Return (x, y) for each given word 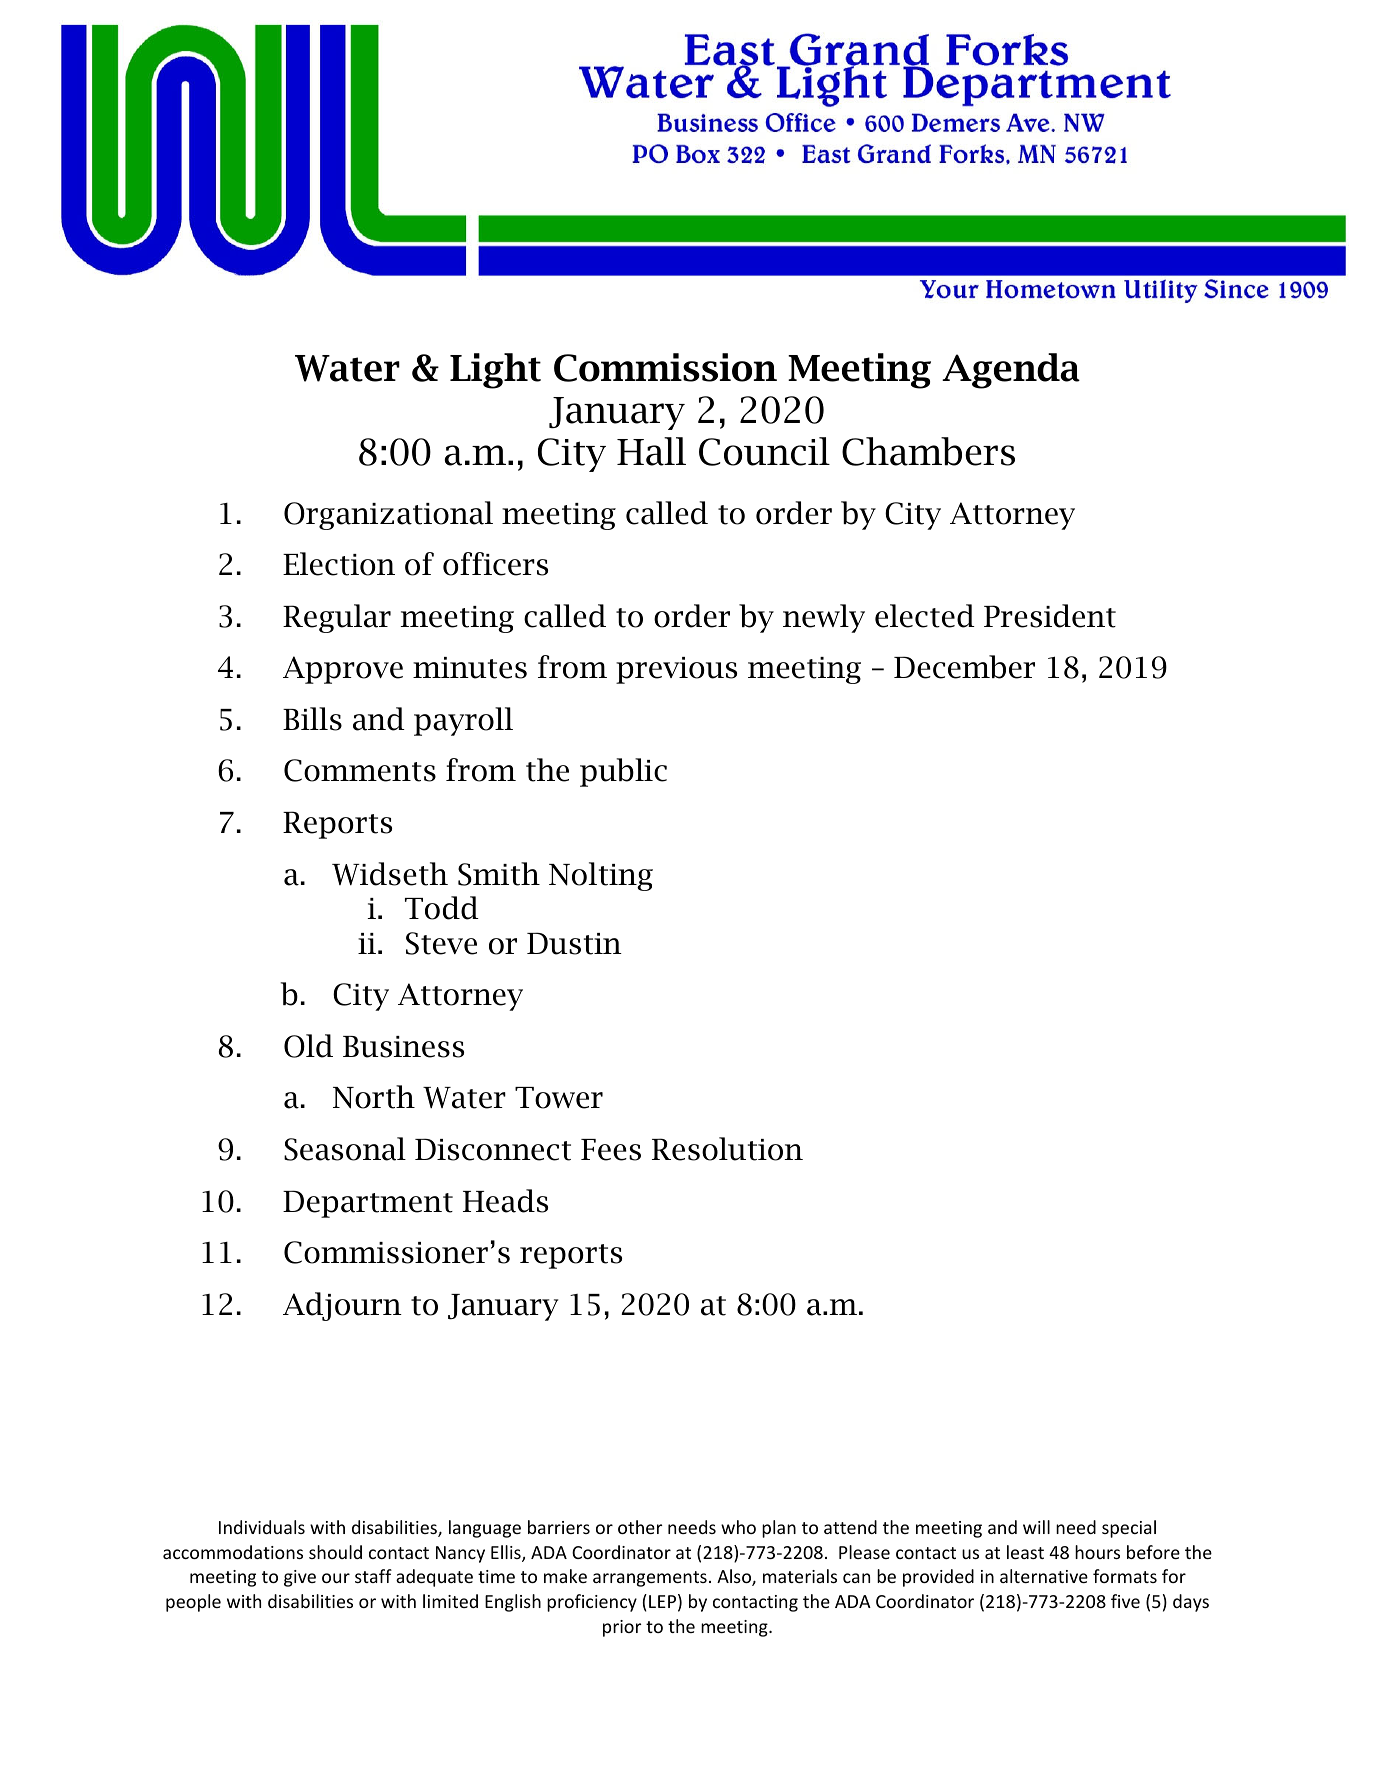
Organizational (388, 515)
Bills (312, 719)
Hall (651, 451)
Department (368, 1204)
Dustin (574, 943)
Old (308, 1046)
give (300, 1578)
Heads (505, 1201)
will (1036, 1527)
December (964, 667)
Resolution (727, 1149)
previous (676, 670)
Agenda (1011, 371)
